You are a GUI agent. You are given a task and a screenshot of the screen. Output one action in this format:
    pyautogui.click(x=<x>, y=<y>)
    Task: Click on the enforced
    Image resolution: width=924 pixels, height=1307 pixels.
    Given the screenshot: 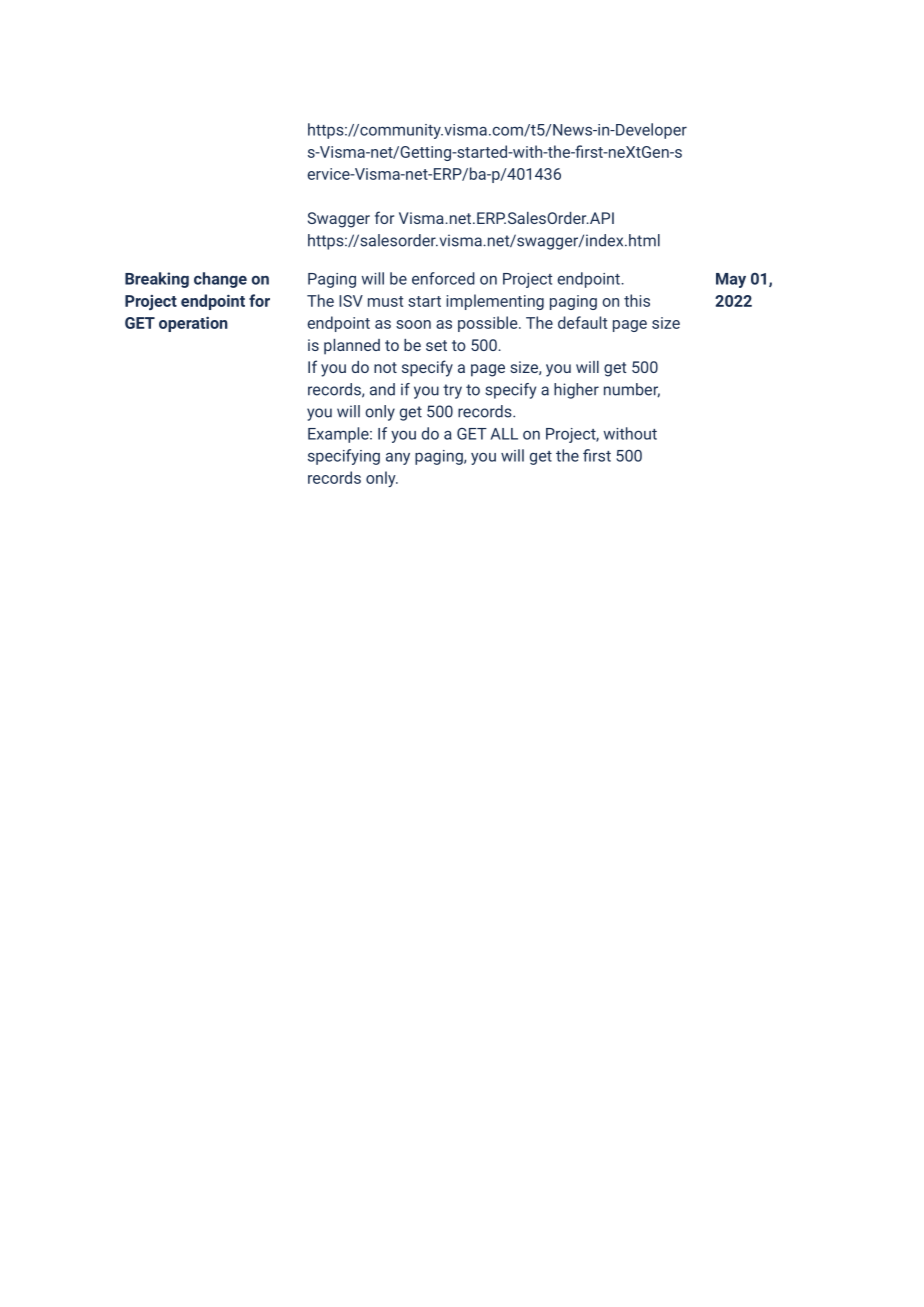 What is the action you would take?
    pyautogui.click(x=443, y=278)
